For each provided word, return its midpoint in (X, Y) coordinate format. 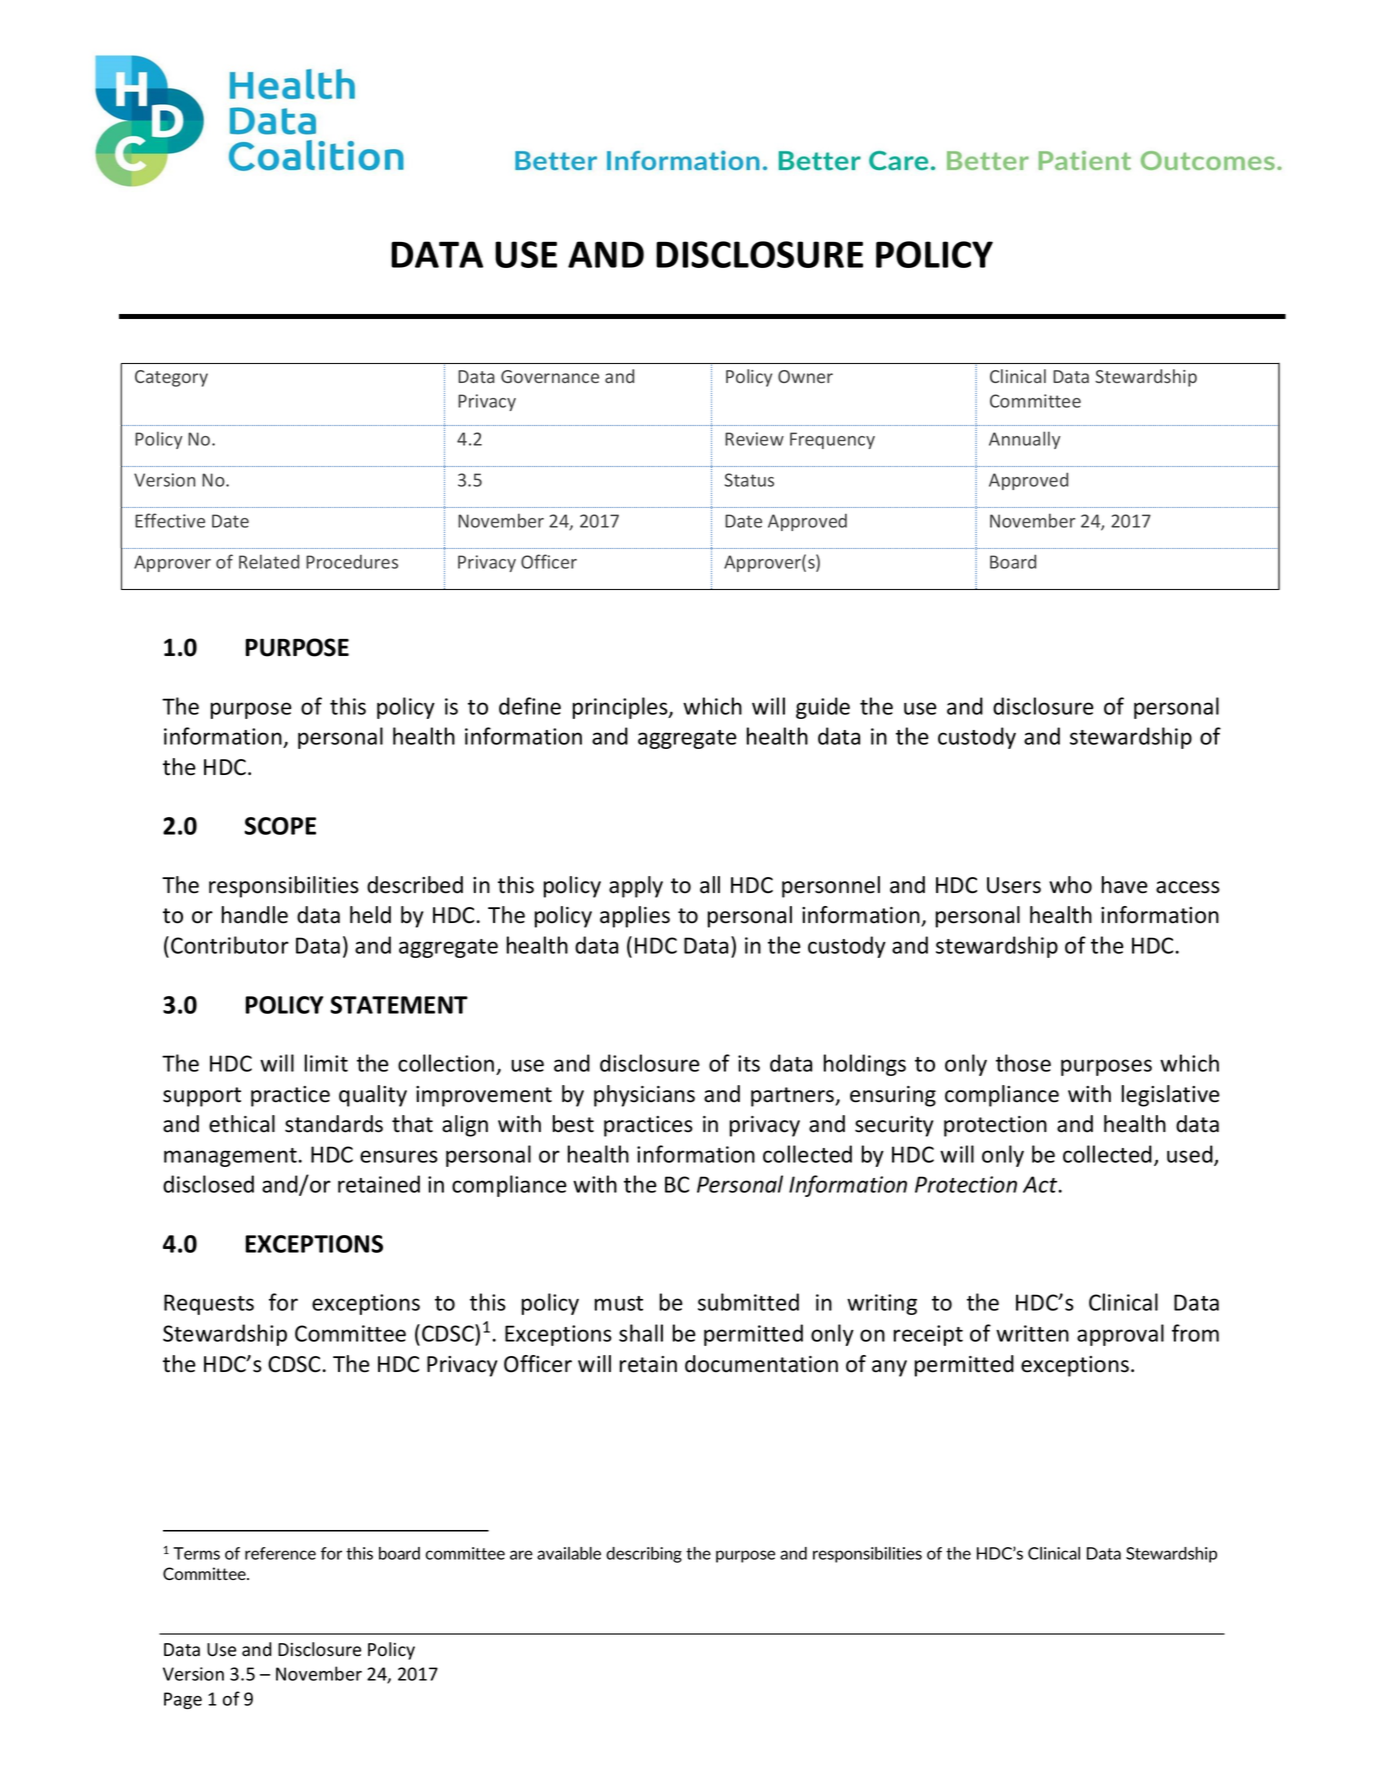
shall (641, 1333)
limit (326, 1063)
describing (644, 1555)
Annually (1024, 440)
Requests (209, 1304)
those (1023, 1063)
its (749, 1063)
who (1070, 885)
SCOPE (280, 826)
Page (183, 1700)
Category (171, 378)
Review (754, 439)
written (1032, 1333)
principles (621, 708)
